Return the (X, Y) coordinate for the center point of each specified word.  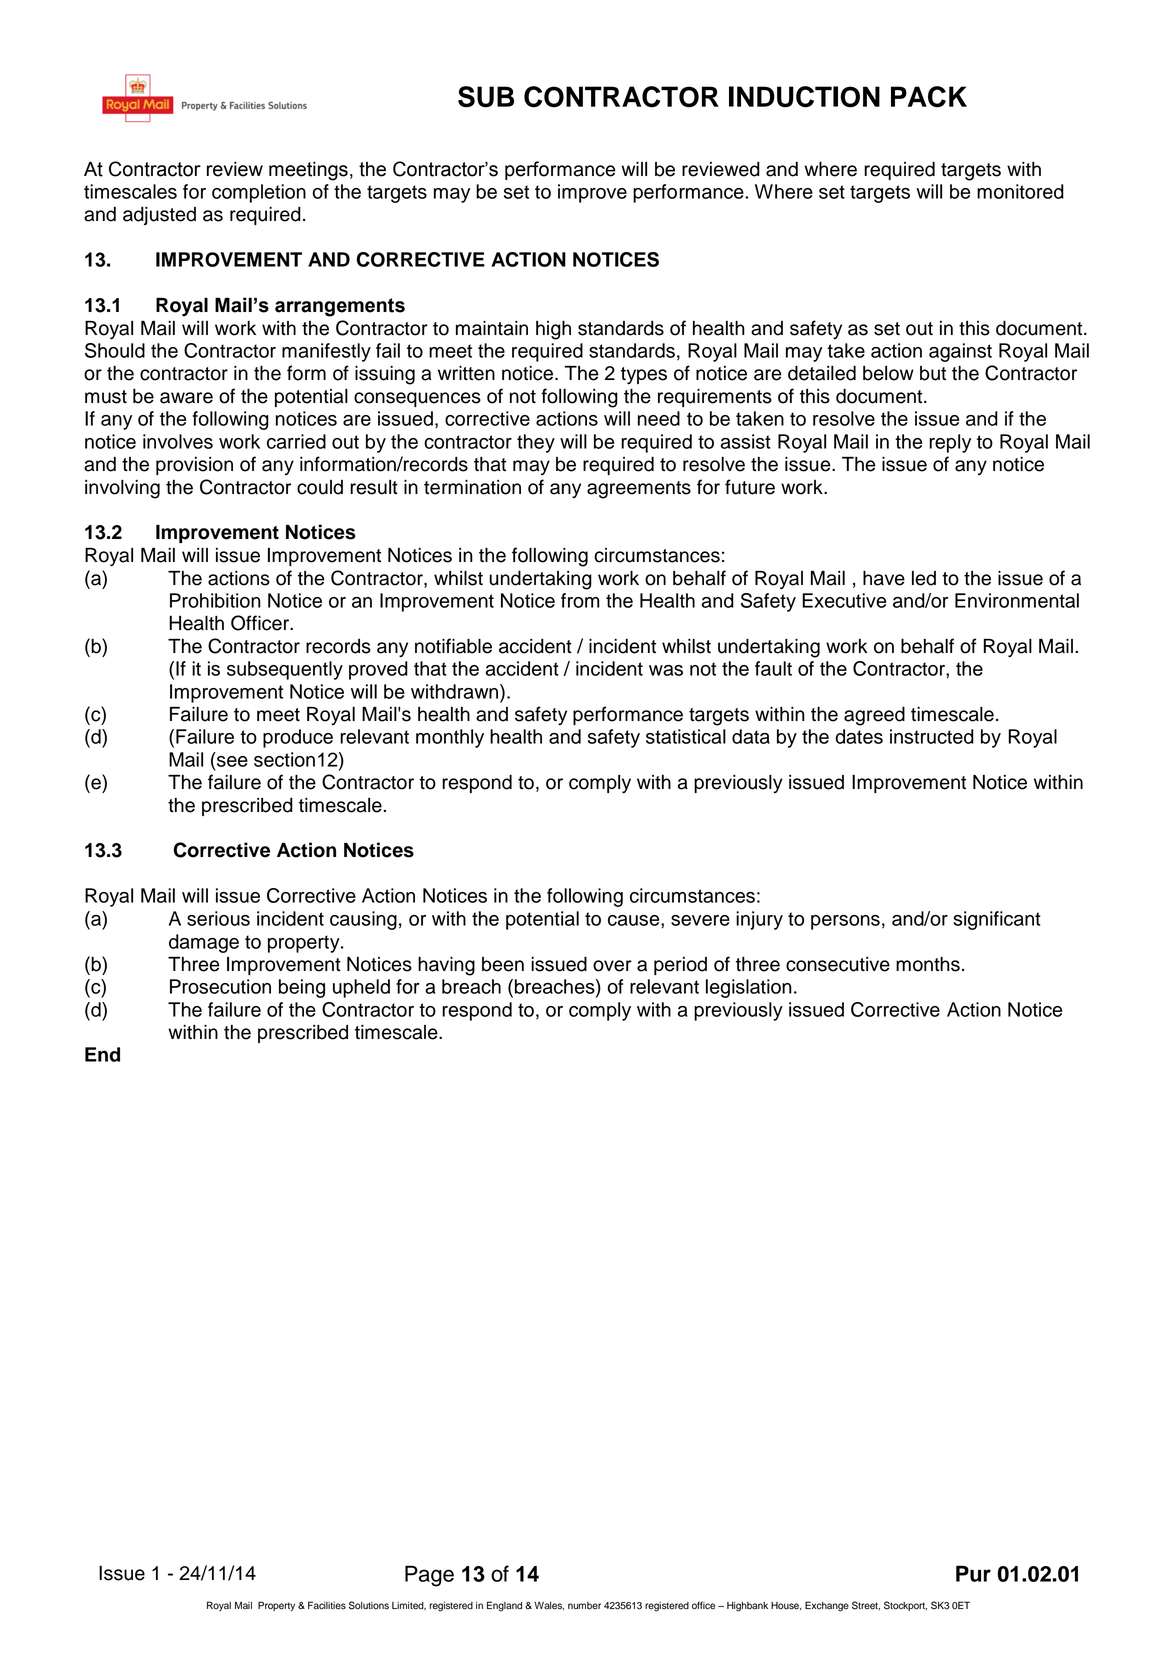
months (928, 964)
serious (218, 918)
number (584, 1606)
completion (259, 193)
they (536, 443)
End (102, 1054)
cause (635, 920)
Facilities (327, 1605)
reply (950, 443)
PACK (929, 97)
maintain (492, 328)
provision (194, 466)
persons (845, 922)
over (612, 966)
